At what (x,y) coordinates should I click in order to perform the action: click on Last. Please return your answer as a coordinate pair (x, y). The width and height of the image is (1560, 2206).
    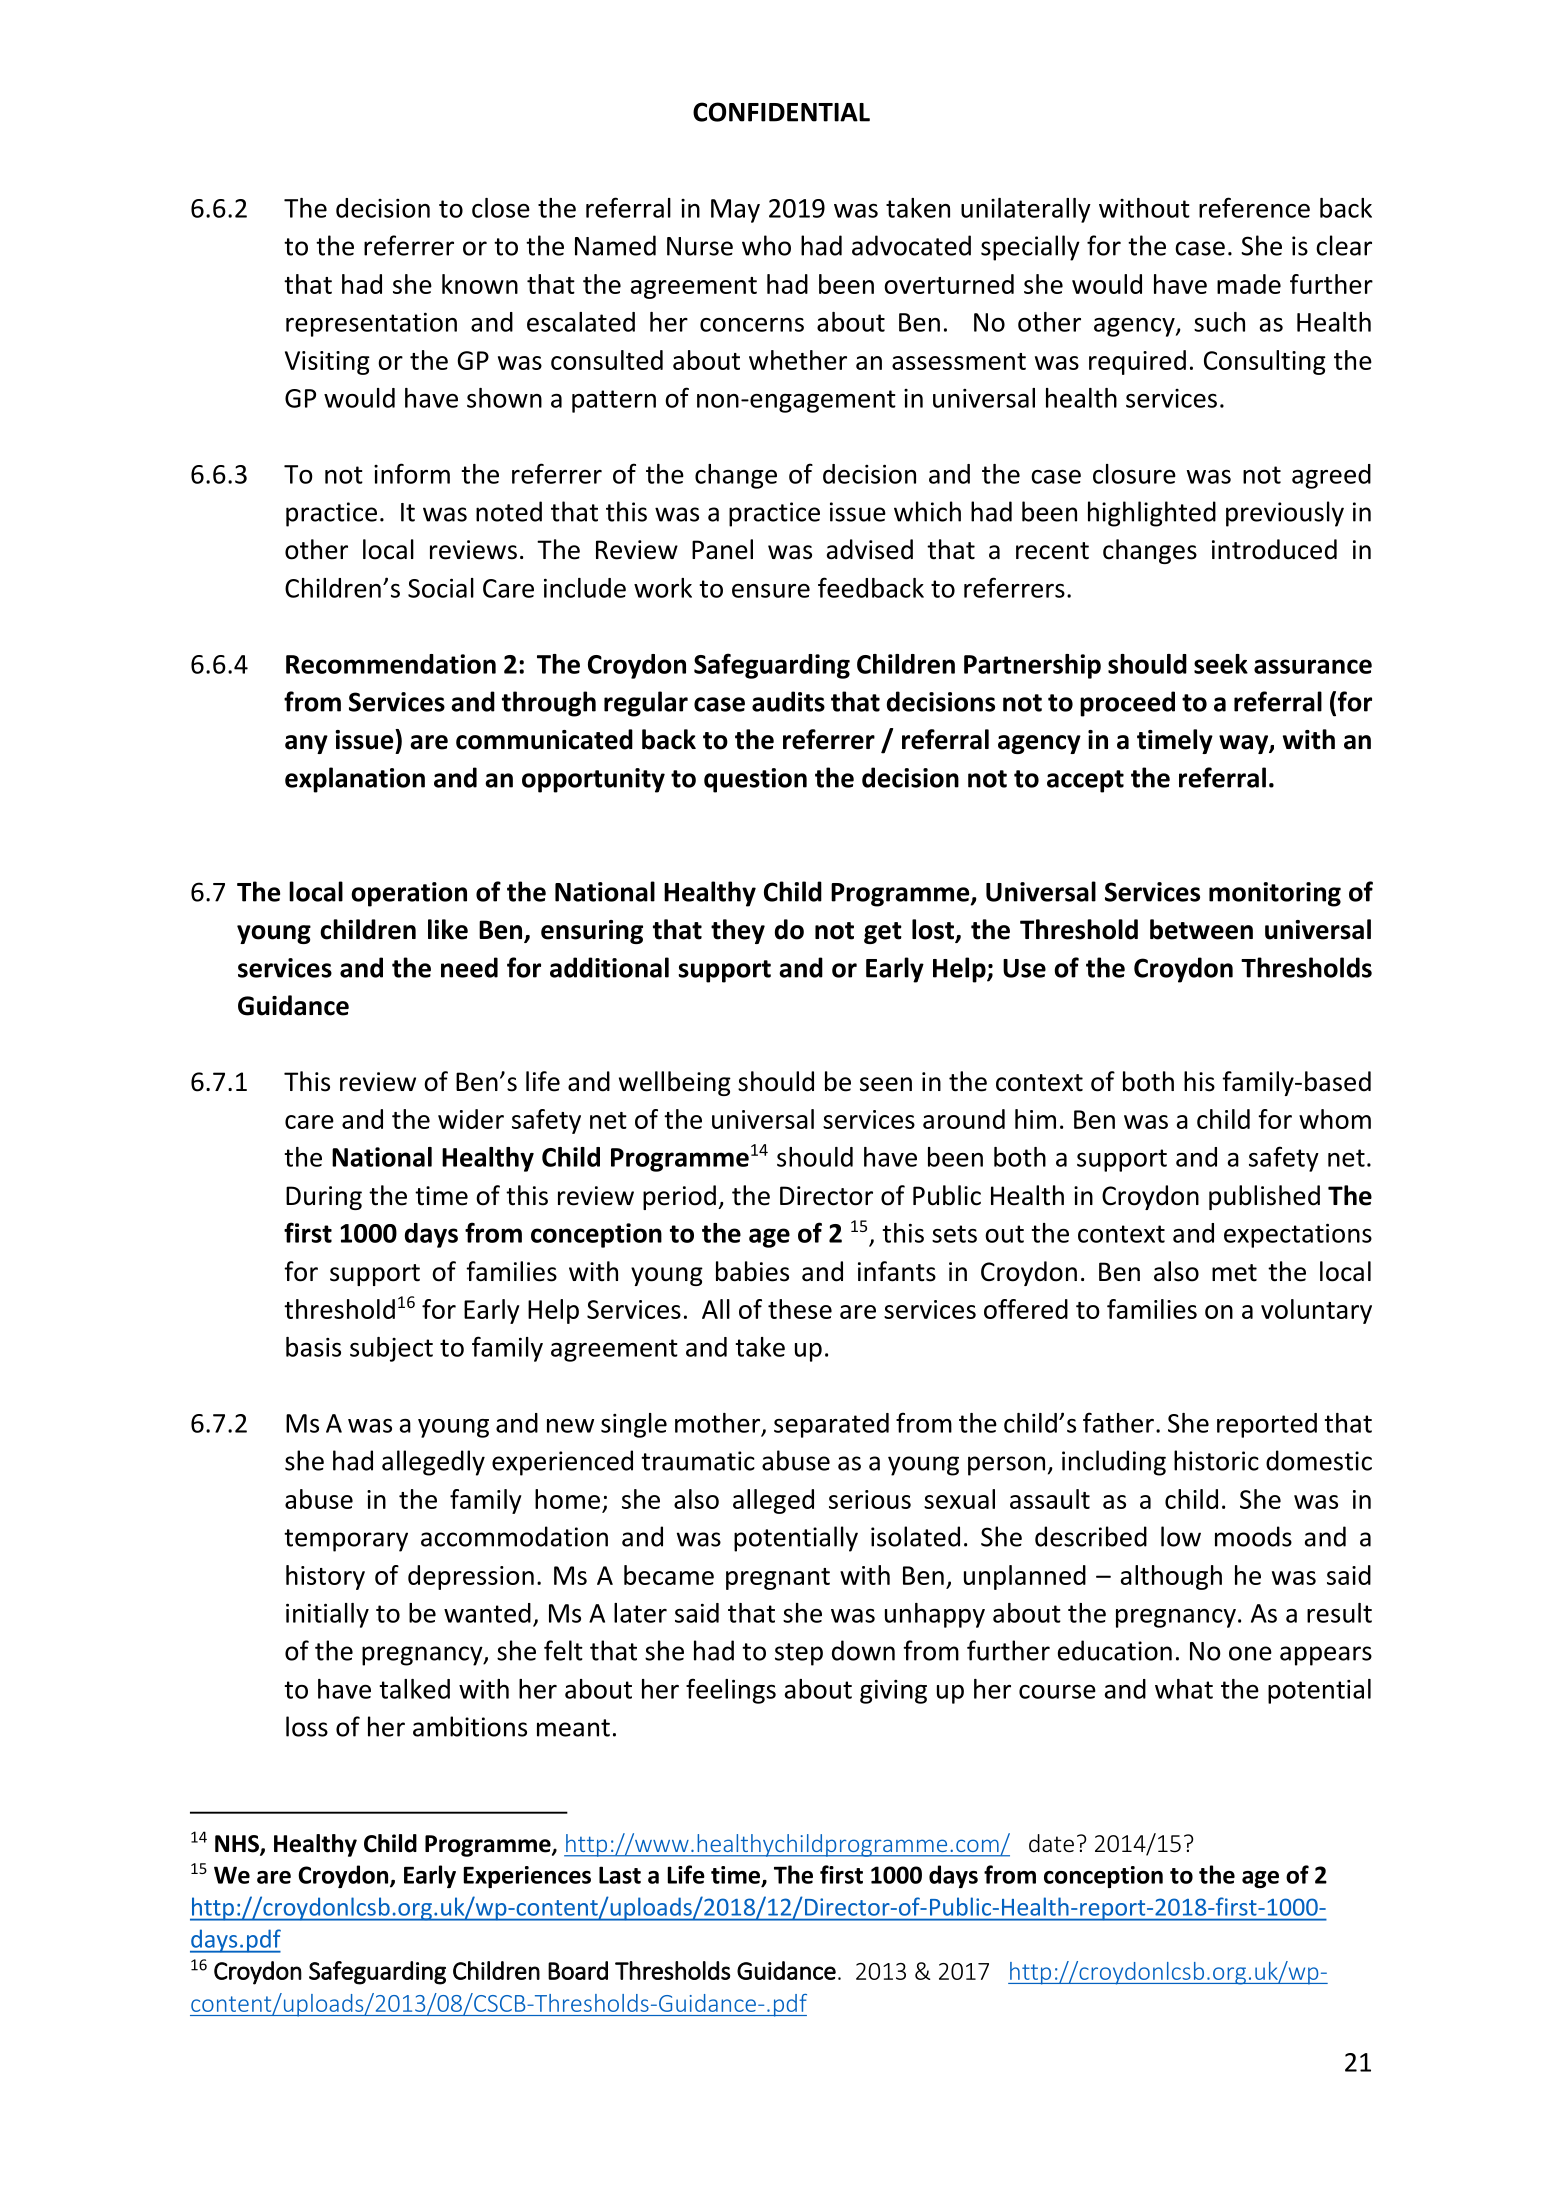
    Looking at the image, I should click on (620, 1875).
